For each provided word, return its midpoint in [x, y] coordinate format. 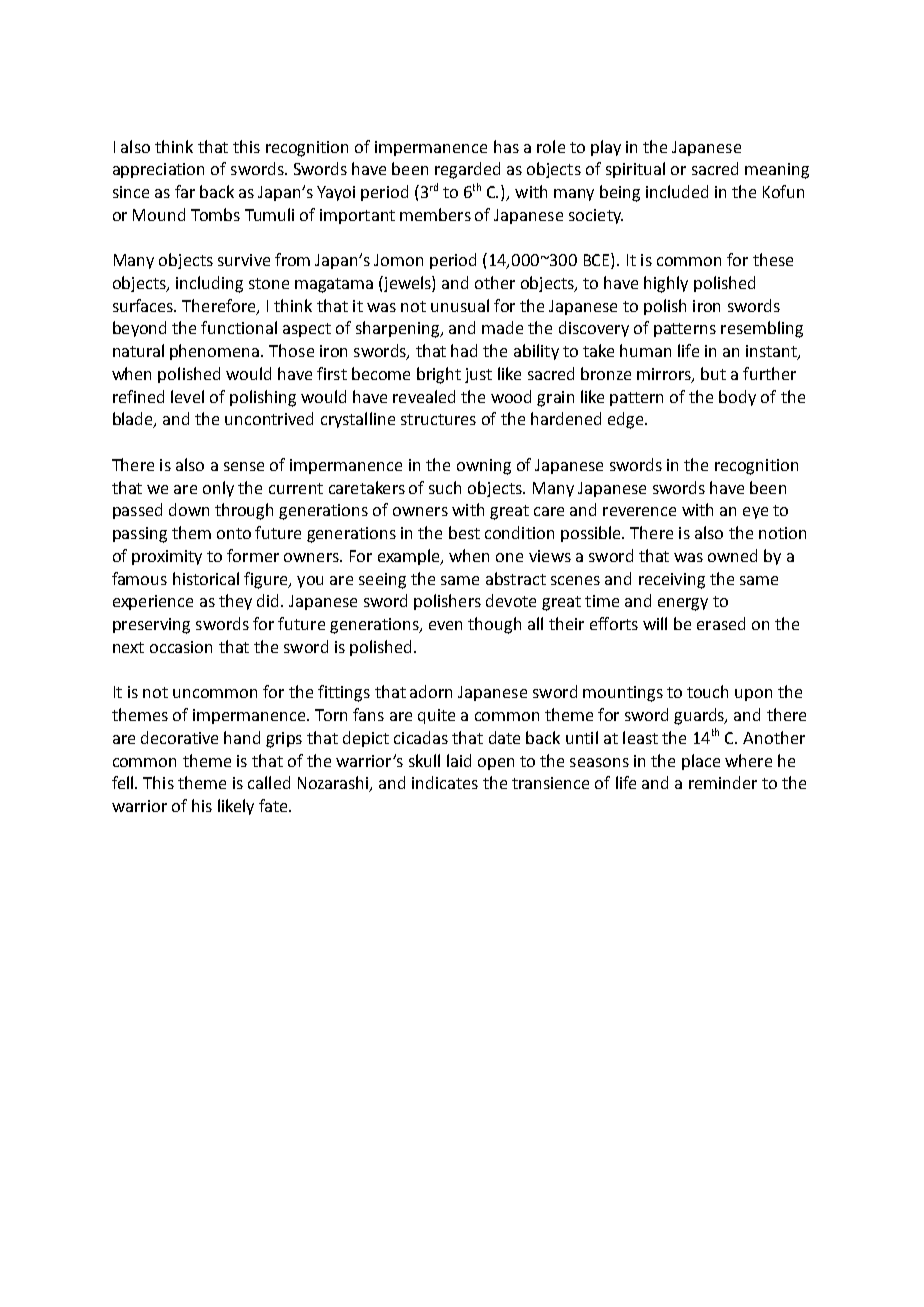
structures [438, 419]
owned [732, 555]
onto [234, 533]
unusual [460, 305]
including [209, 284]
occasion [181, 647]
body [737, 398]
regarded [467, 170]
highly [666, 284]
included [677, 191]
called [269, 782]
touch [707, 691]
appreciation [158, 170]
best [464, 532]
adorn [431, 691]
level [187, 396]
